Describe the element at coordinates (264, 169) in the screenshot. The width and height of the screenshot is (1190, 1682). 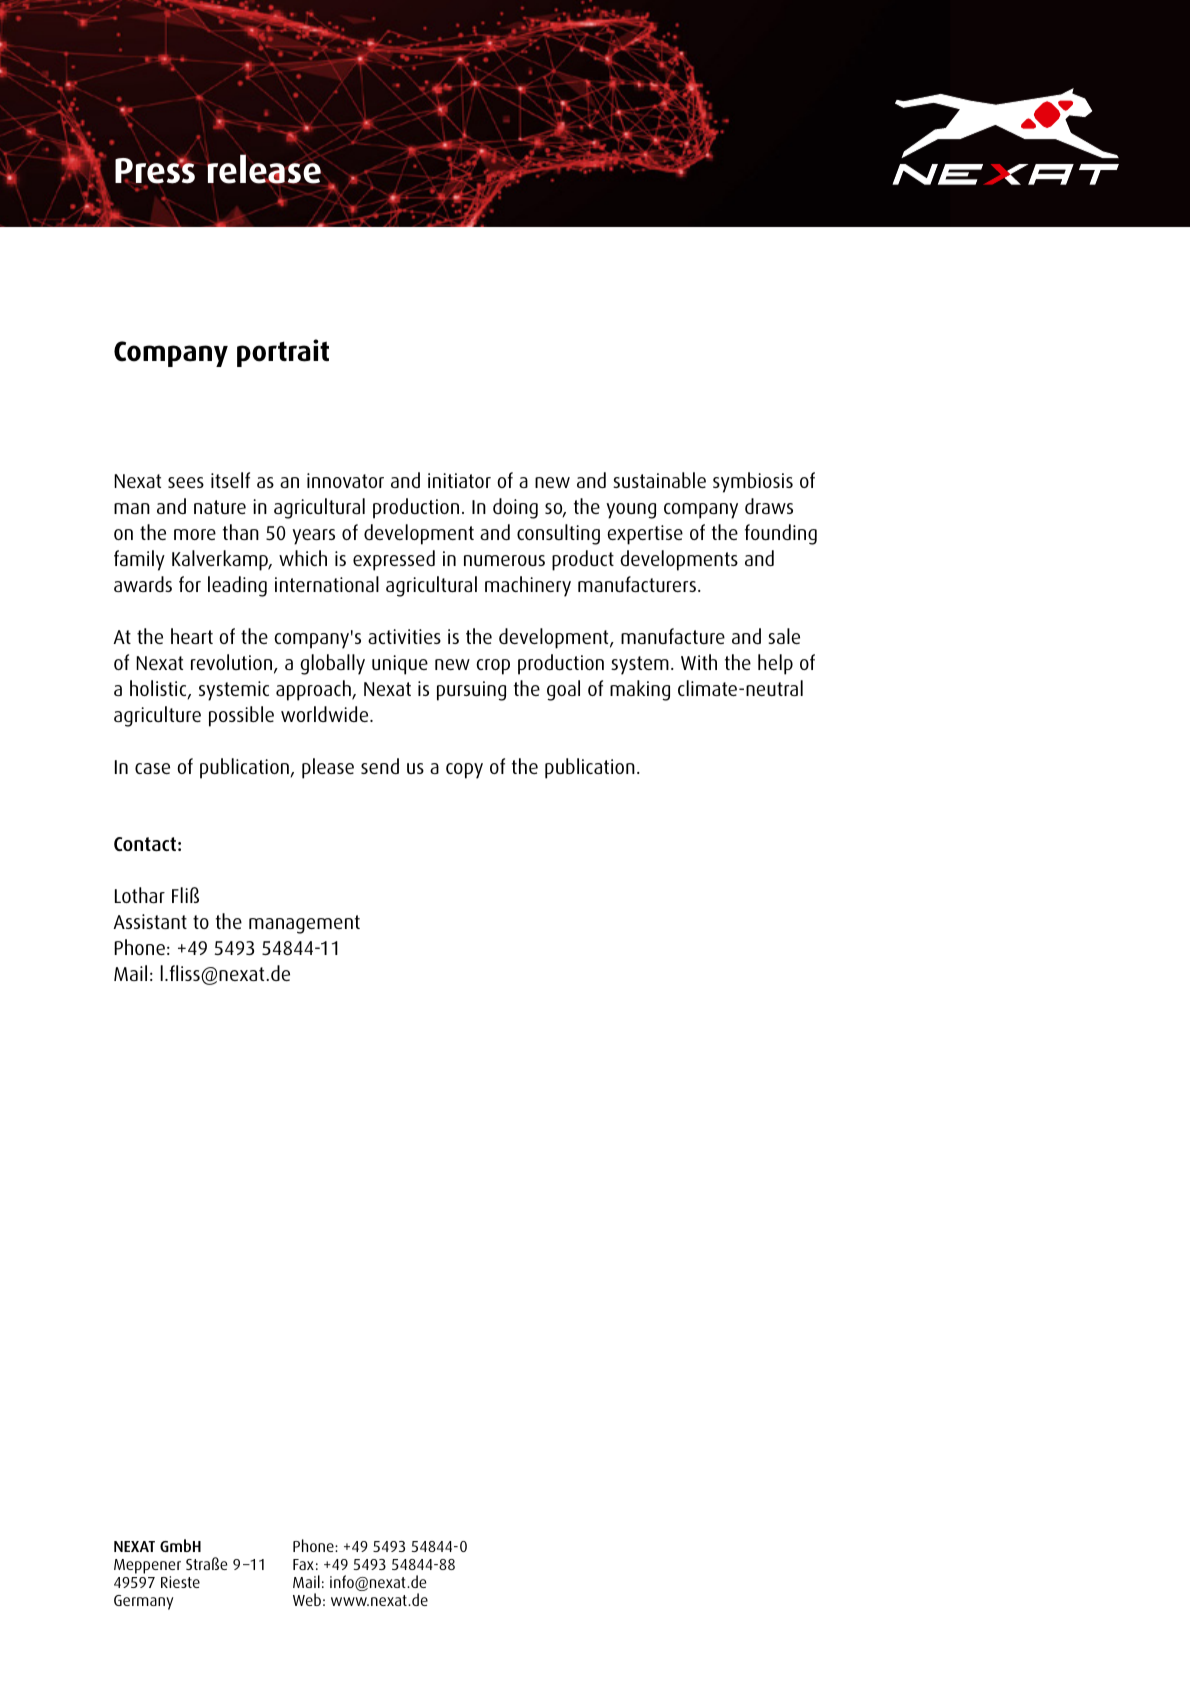
I see `release` at that location.
